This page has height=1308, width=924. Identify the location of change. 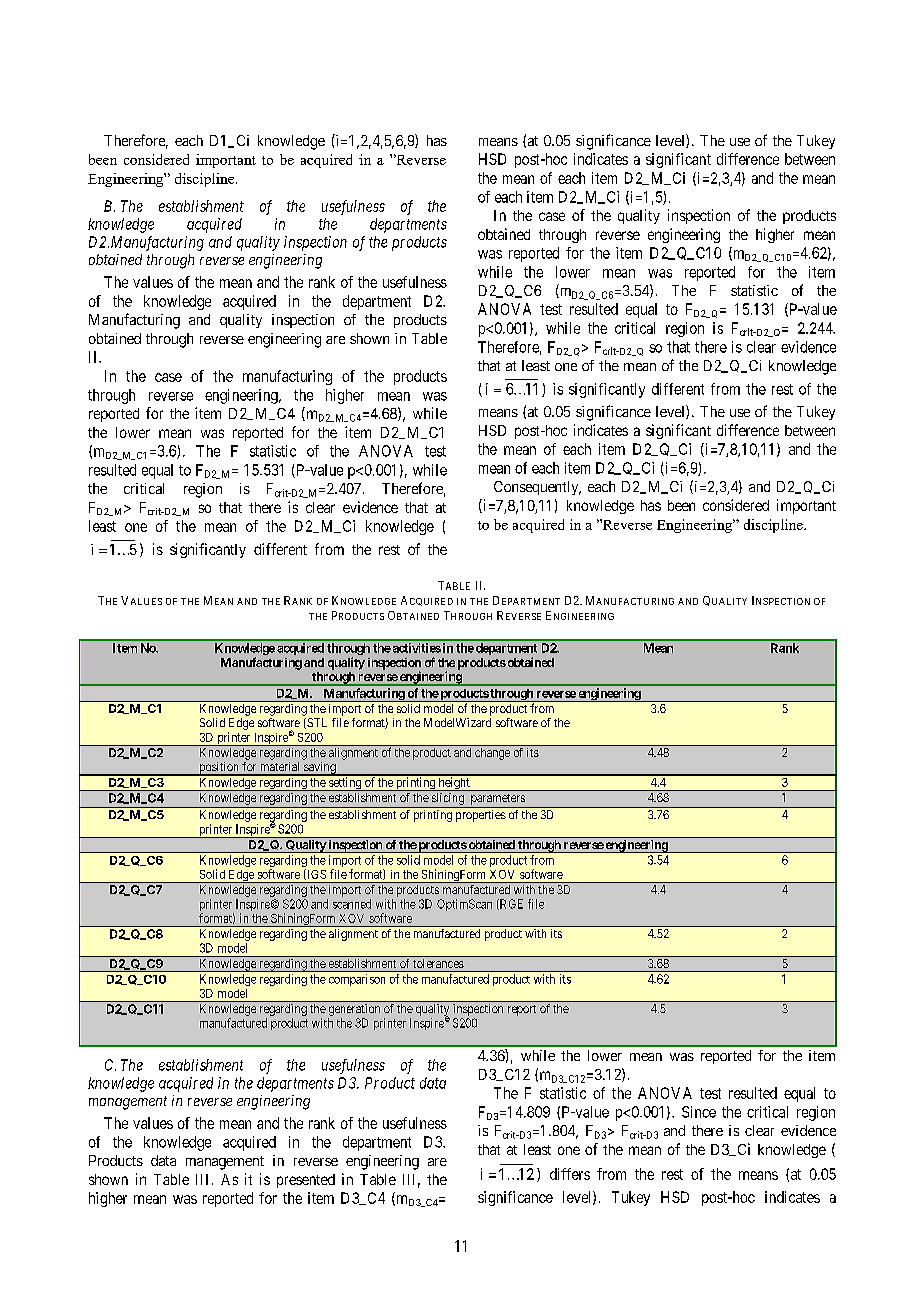
(492, 754).
